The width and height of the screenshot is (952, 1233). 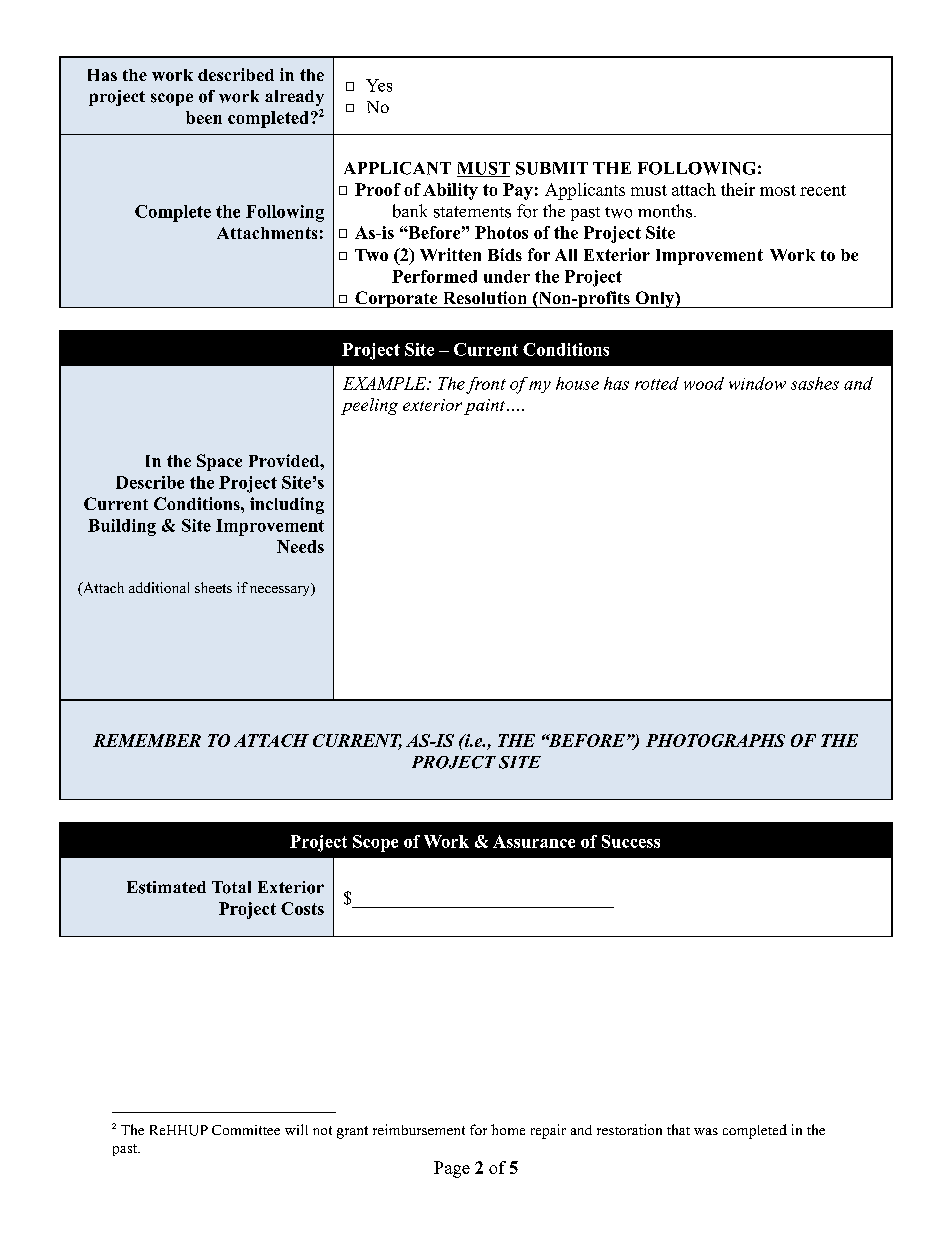 What do you see at coordinates (508, 1129) in the screenshot?
I see `home` at bounding box center [508, 1129].
